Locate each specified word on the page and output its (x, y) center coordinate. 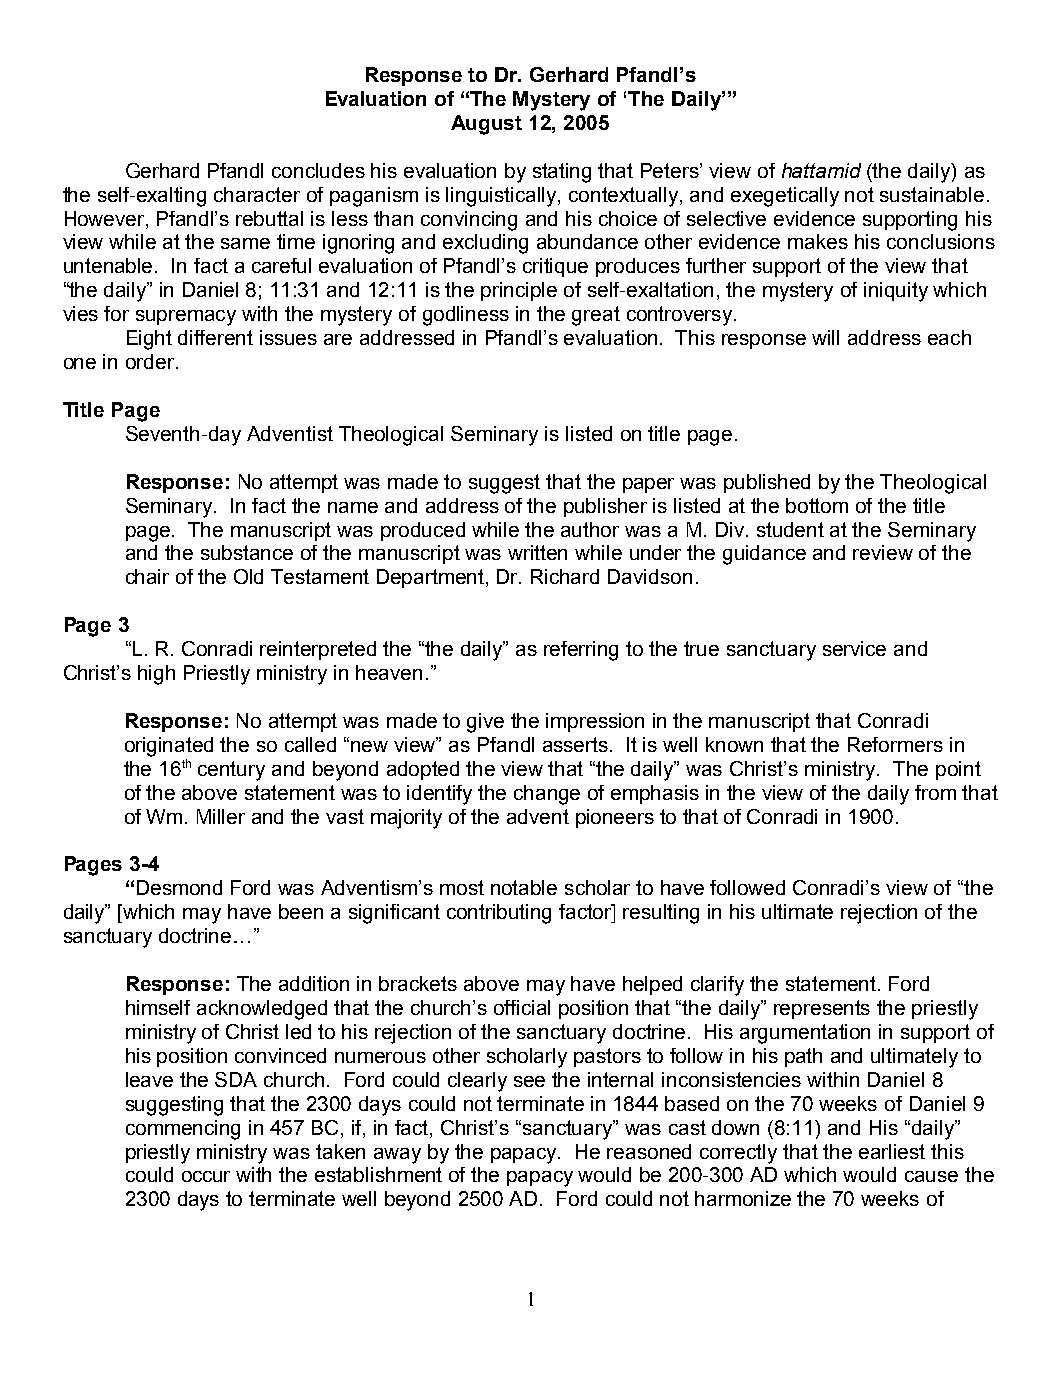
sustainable (932, 194)
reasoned (649, 1151)
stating (562, 173)
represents (822, 1009)
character (257, 194)
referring (581, 651)
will (825, 337)
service (854, 648)
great (596, 316)
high (156, 675)
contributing (499, 914)
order (150, 361)
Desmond (179, 887)
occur (206, 1176)
